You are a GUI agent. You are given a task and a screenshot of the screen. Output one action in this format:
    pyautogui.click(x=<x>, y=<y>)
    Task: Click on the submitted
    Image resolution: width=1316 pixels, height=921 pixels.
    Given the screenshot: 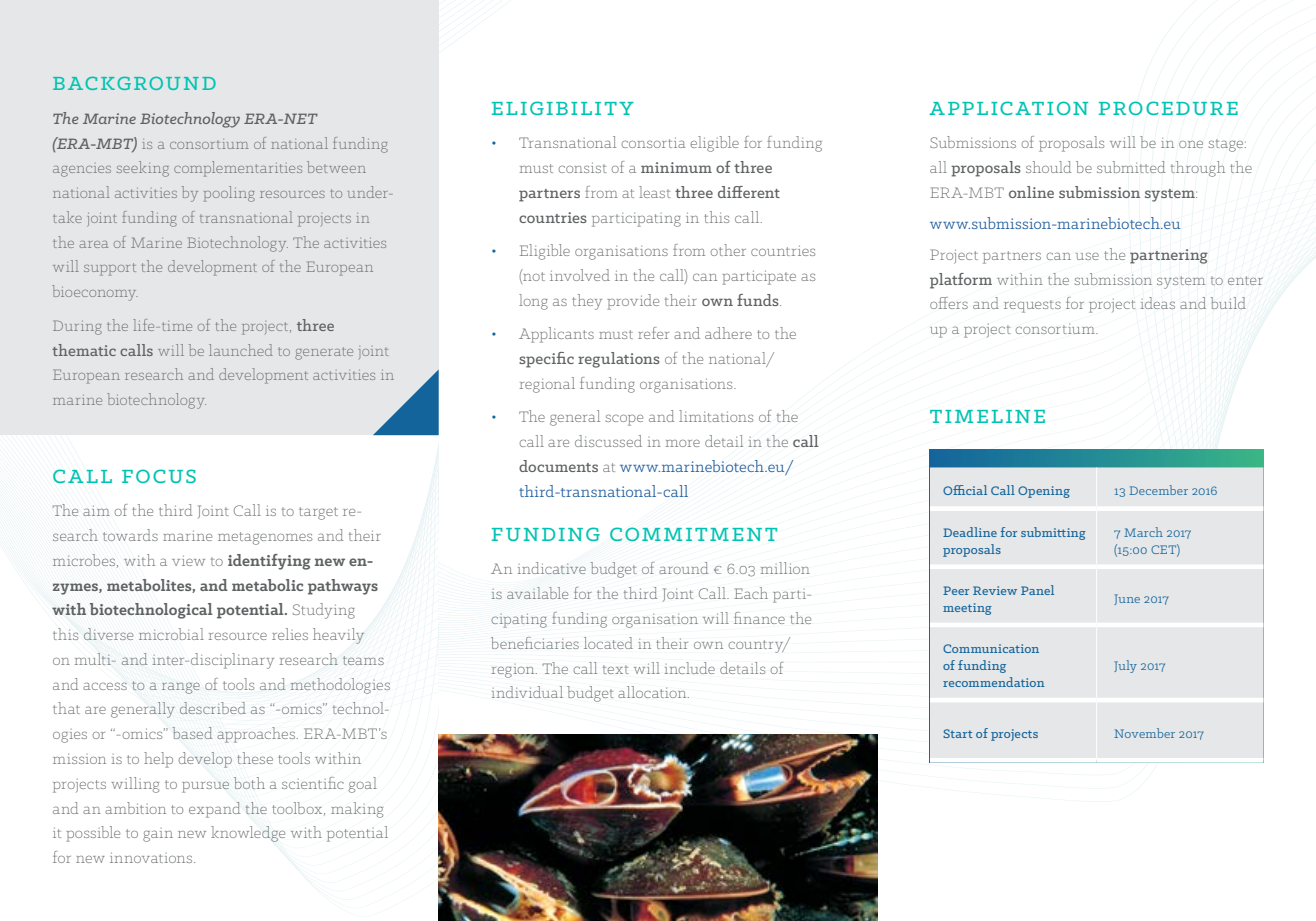 What is the action you would take?
    pyautogui.click(x=1131, y=167)
